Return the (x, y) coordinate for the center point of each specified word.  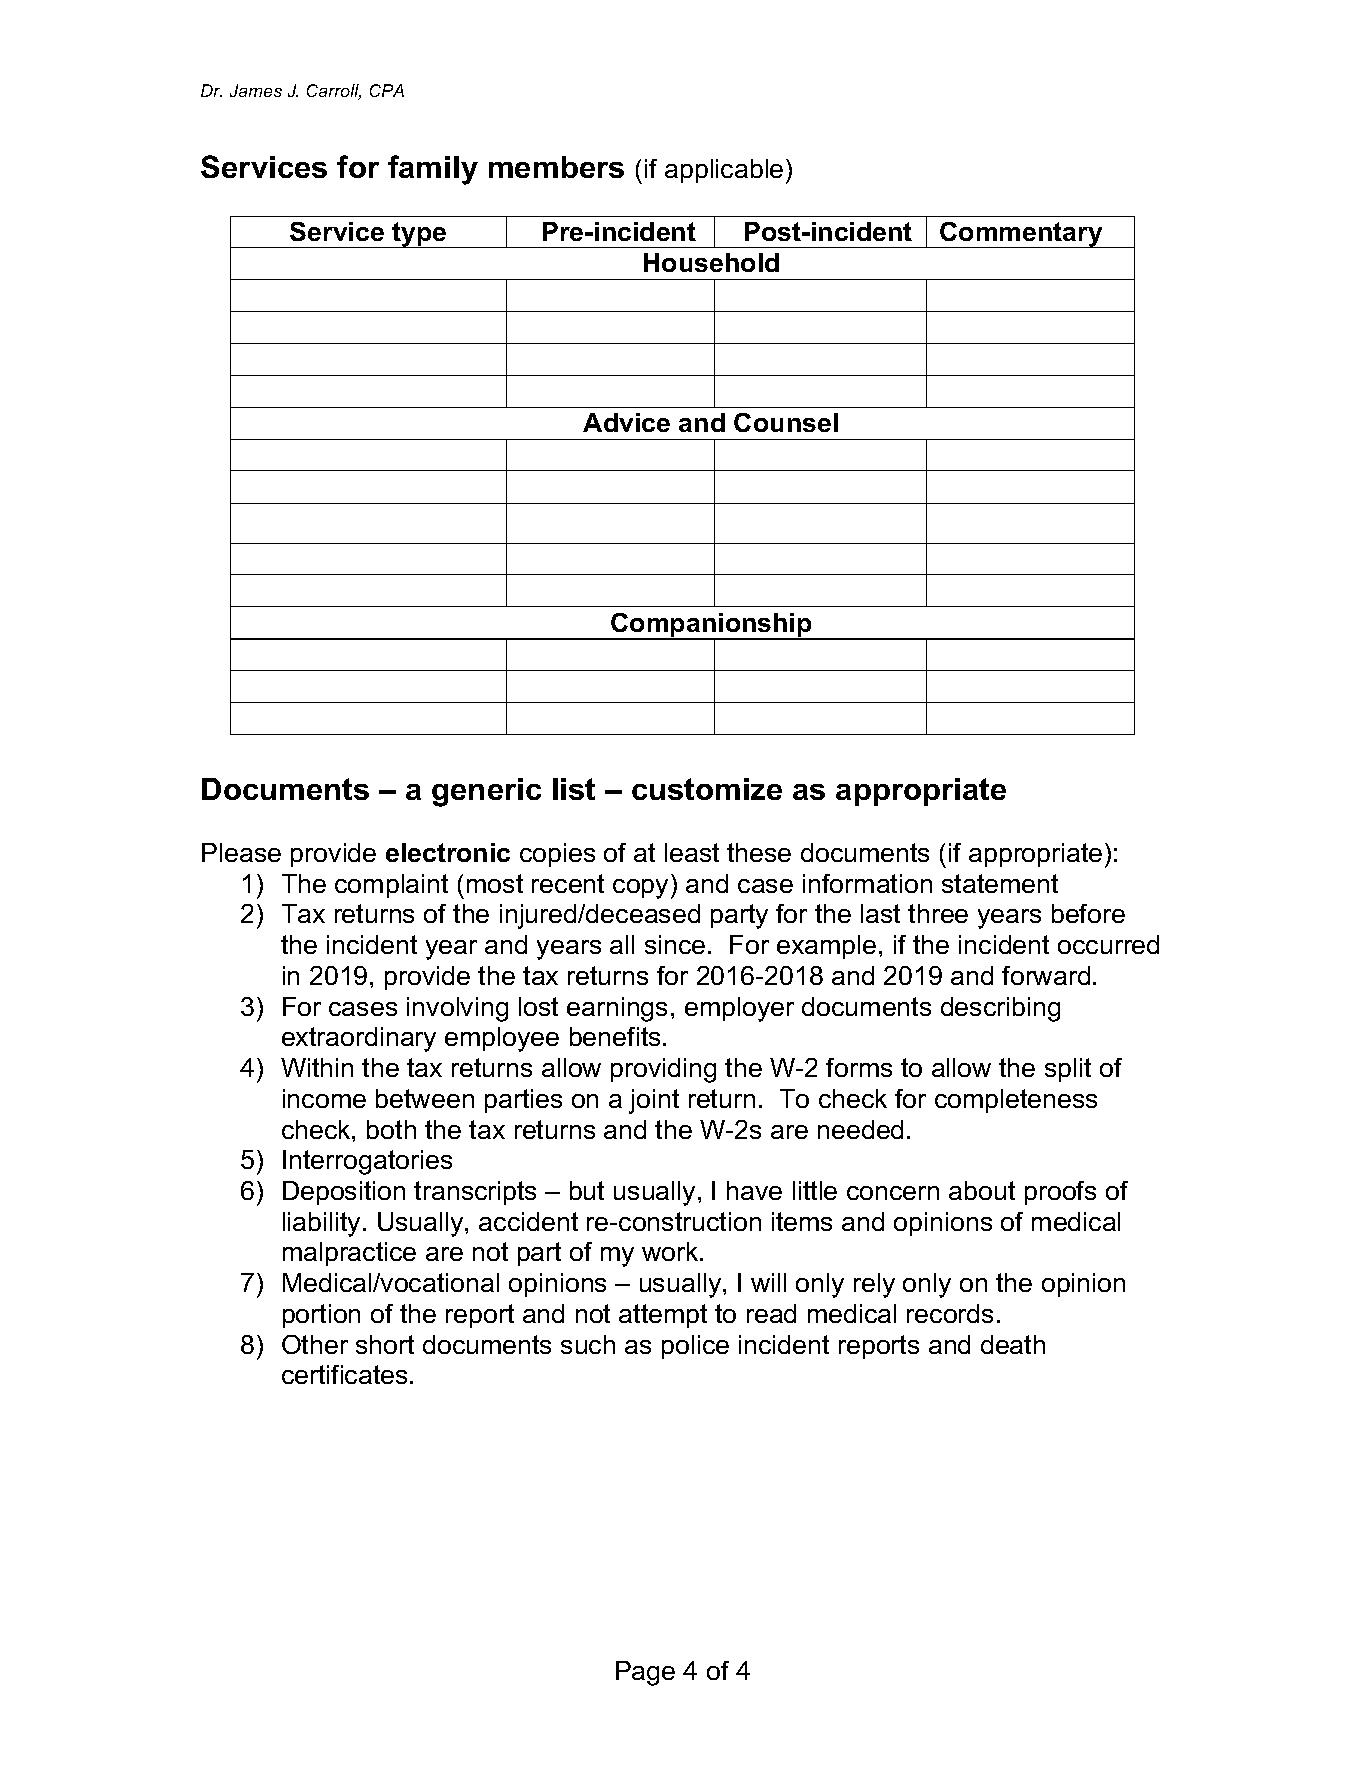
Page (645, 1673)
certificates (344, 1374)
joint (654, 1101)
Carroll (334, 92)
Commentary (1021, 235)
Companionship (711, 626)
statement (1000, 883)
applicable (724, 171)
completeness (1016, 1101)
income (324, 1098)
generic (486, 792)
